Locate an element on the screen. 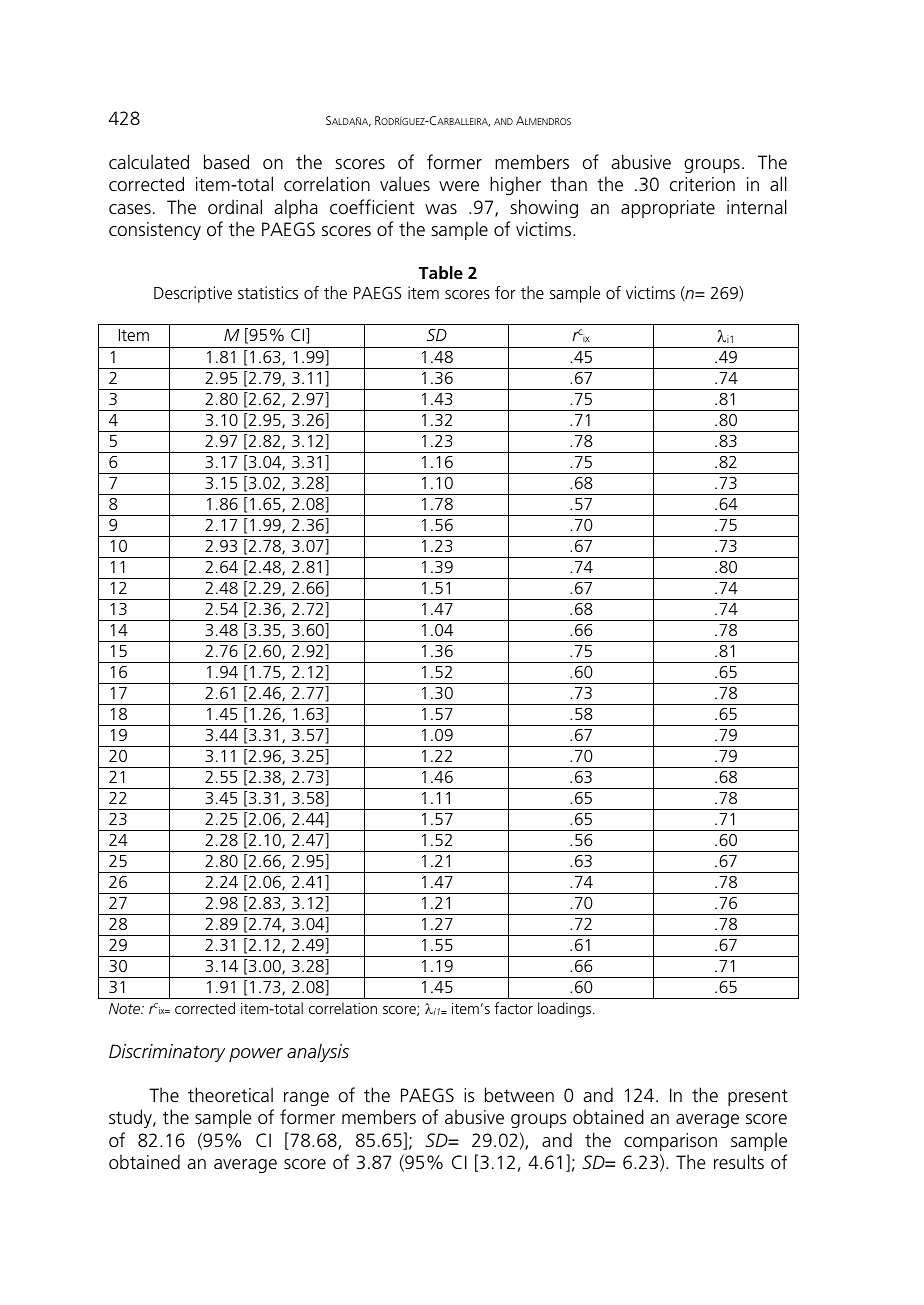  theoretical is located at coordinates (230, 1095).
